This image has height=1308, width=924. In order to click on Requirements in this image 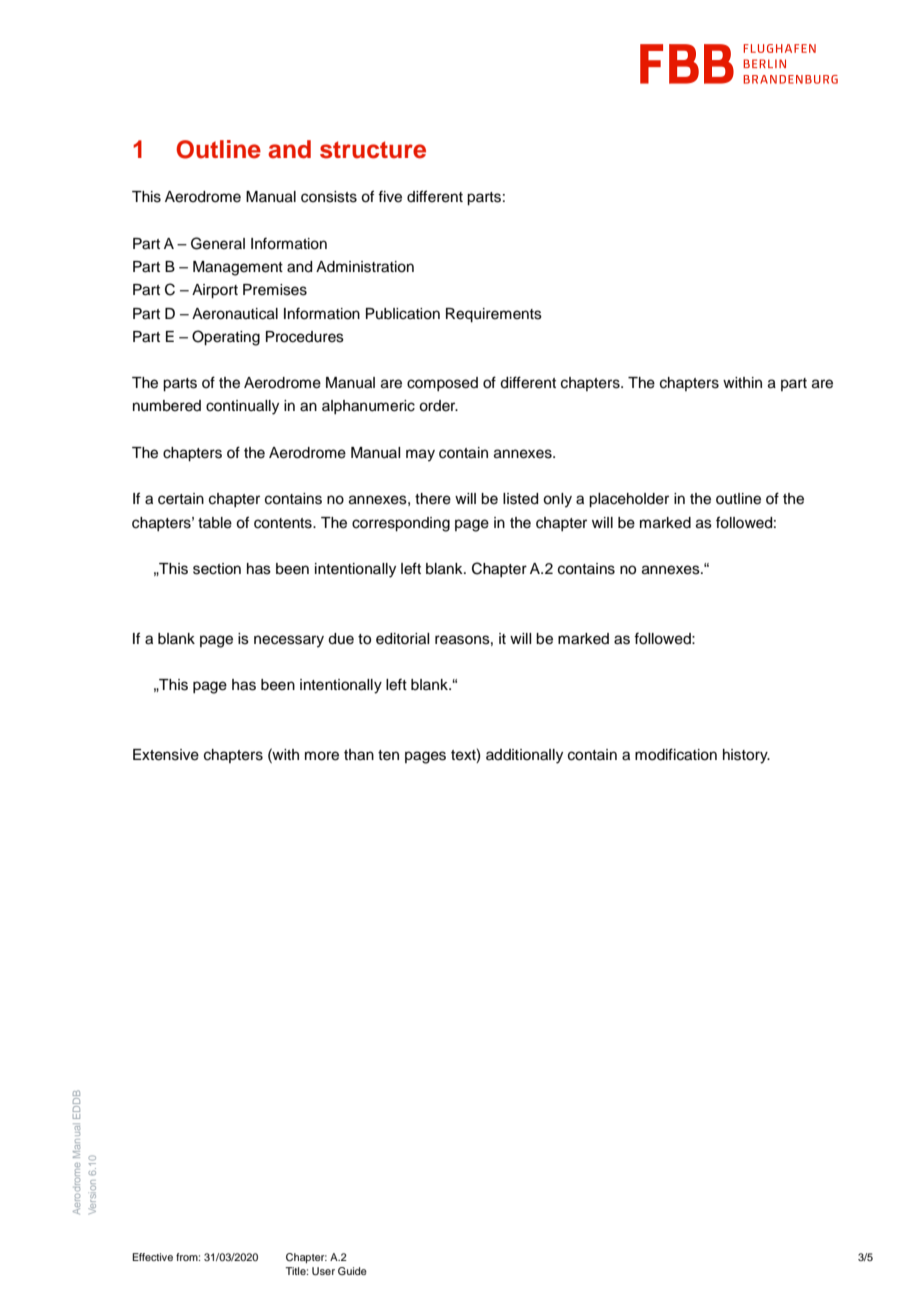, I will do `click(494, 315)`.
